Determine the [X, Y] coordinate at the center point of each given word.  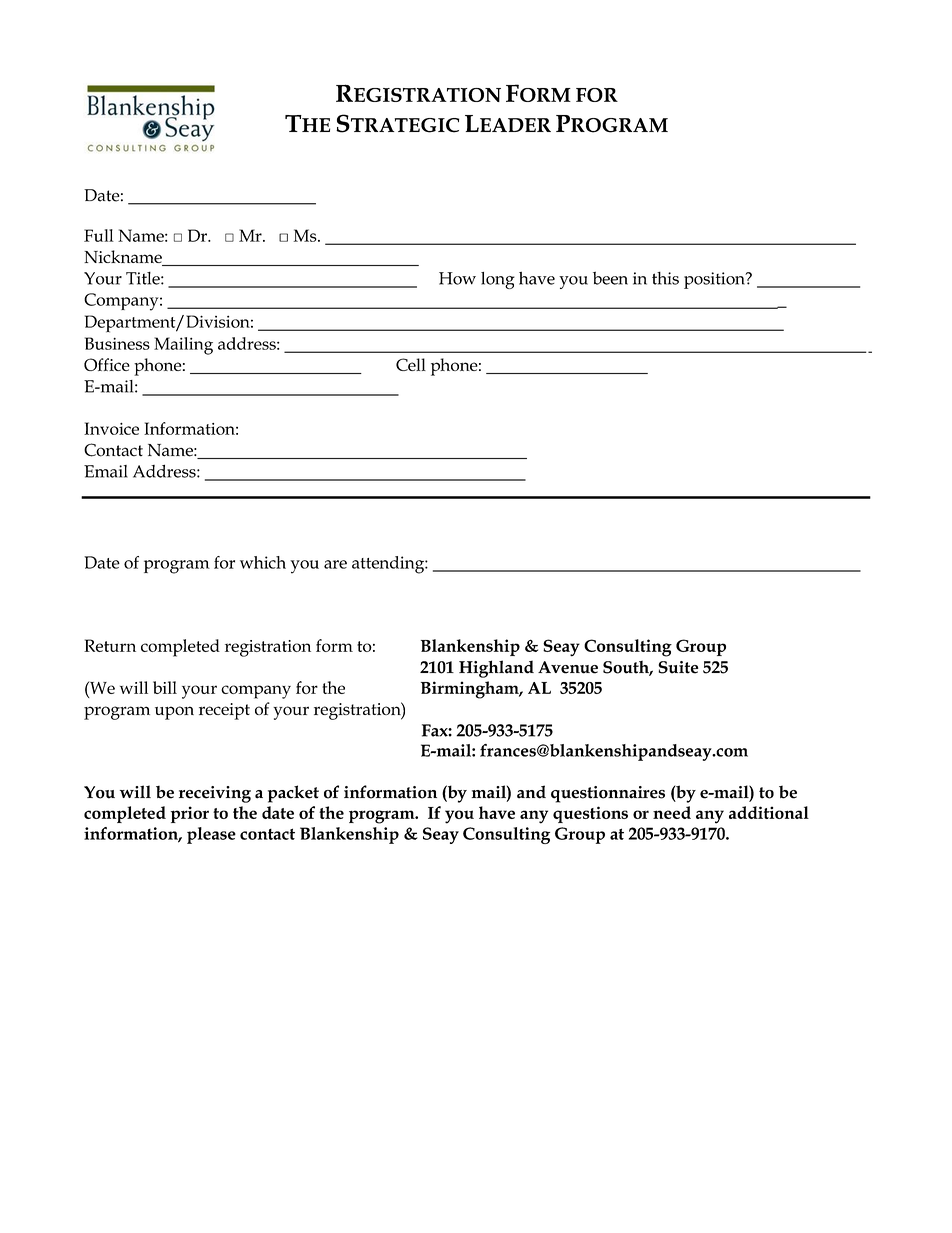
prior [190, 814]
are [335, 564]
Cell [411, 364]
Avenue [568, 667]
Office [107, 364]
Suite [678, 667]
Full [99, 235]
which [263, 562]
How [457, 278]
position [715, 280]
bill [165, 687]
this [665, 278]
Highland [496, 669]
